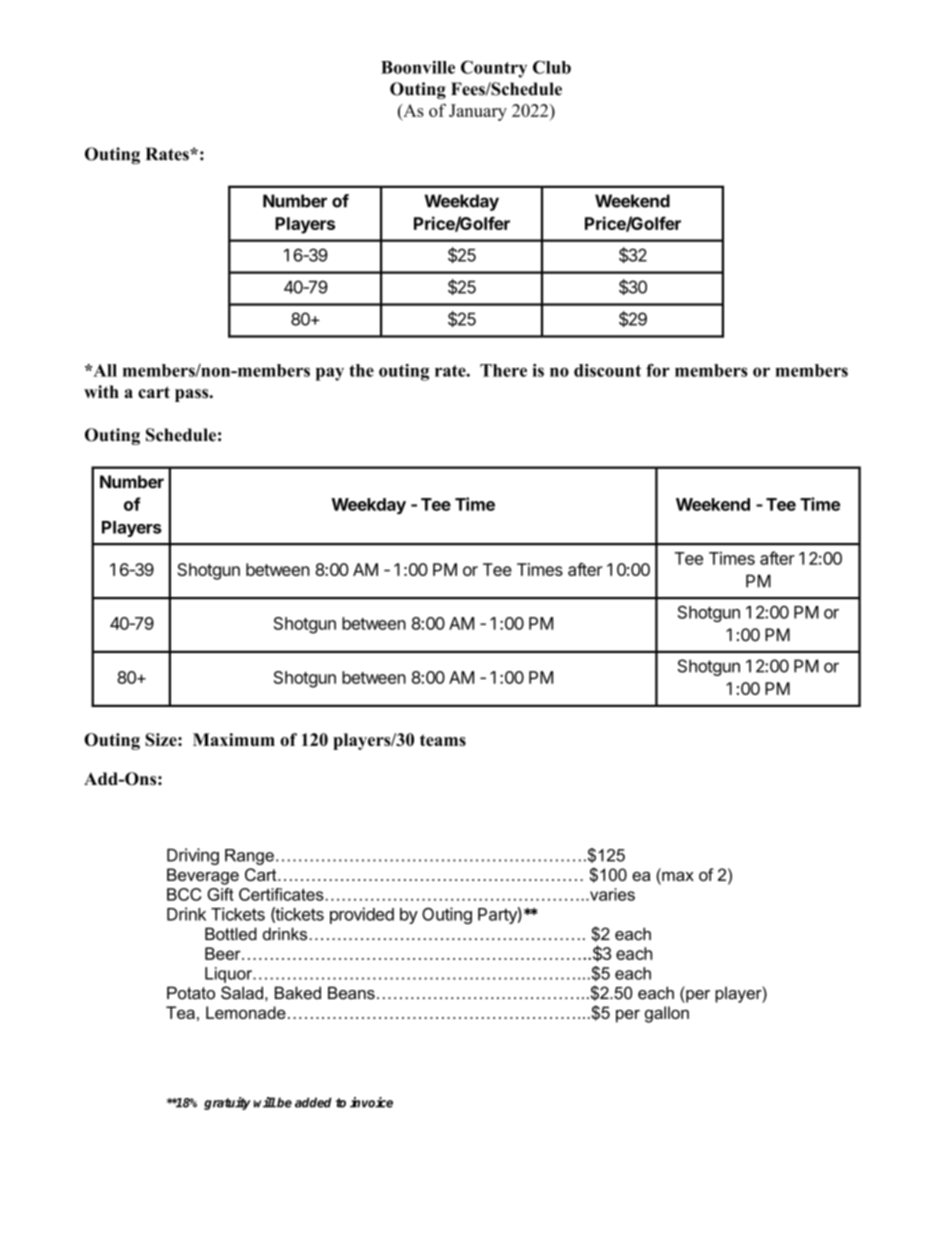 This image has height=1233, width=952. Describe the element at coordinates (667, 1014) in the image. I see `gallon` at that location.
